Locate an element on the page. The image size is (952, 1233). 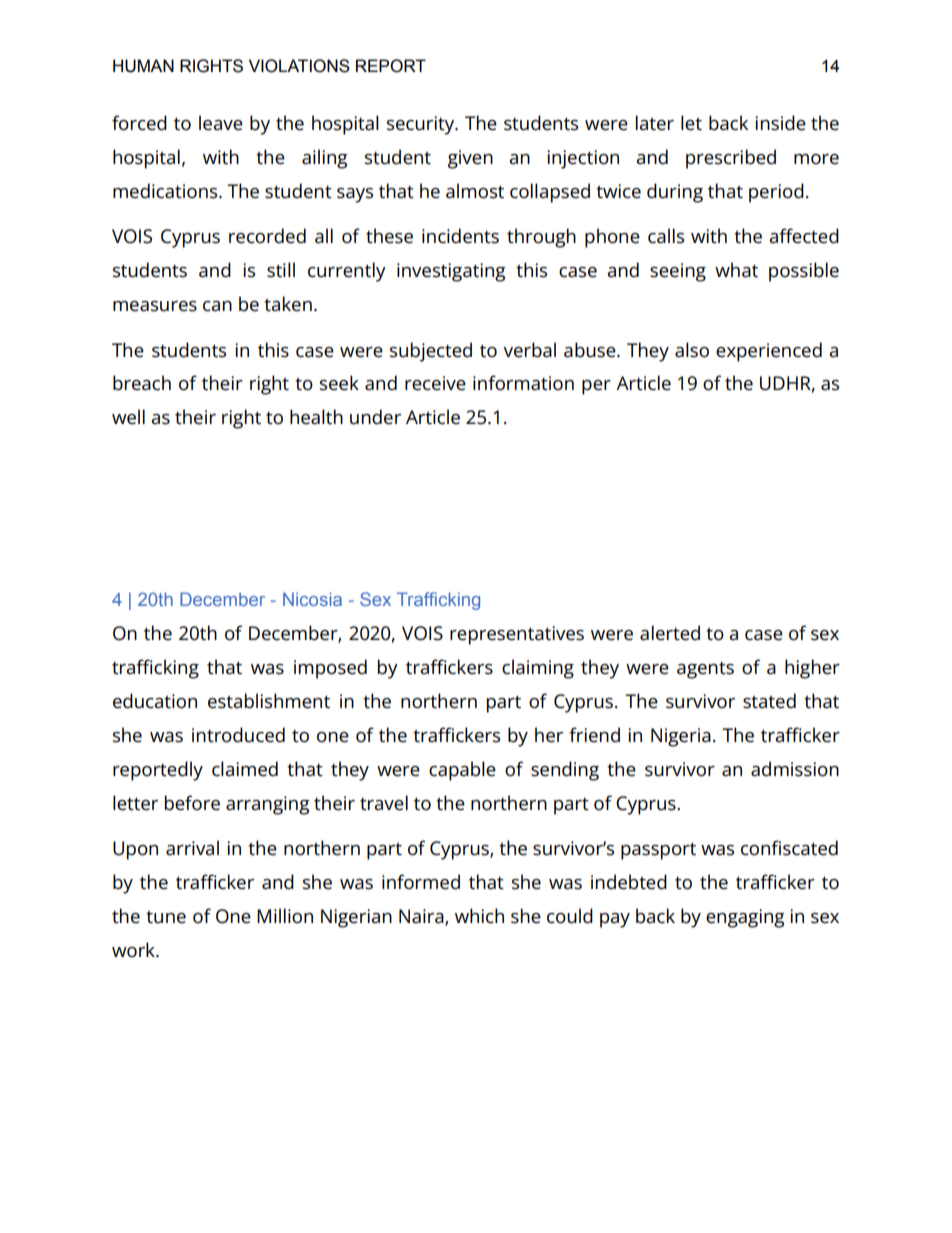
leave is located at coordinates (221, 123).
